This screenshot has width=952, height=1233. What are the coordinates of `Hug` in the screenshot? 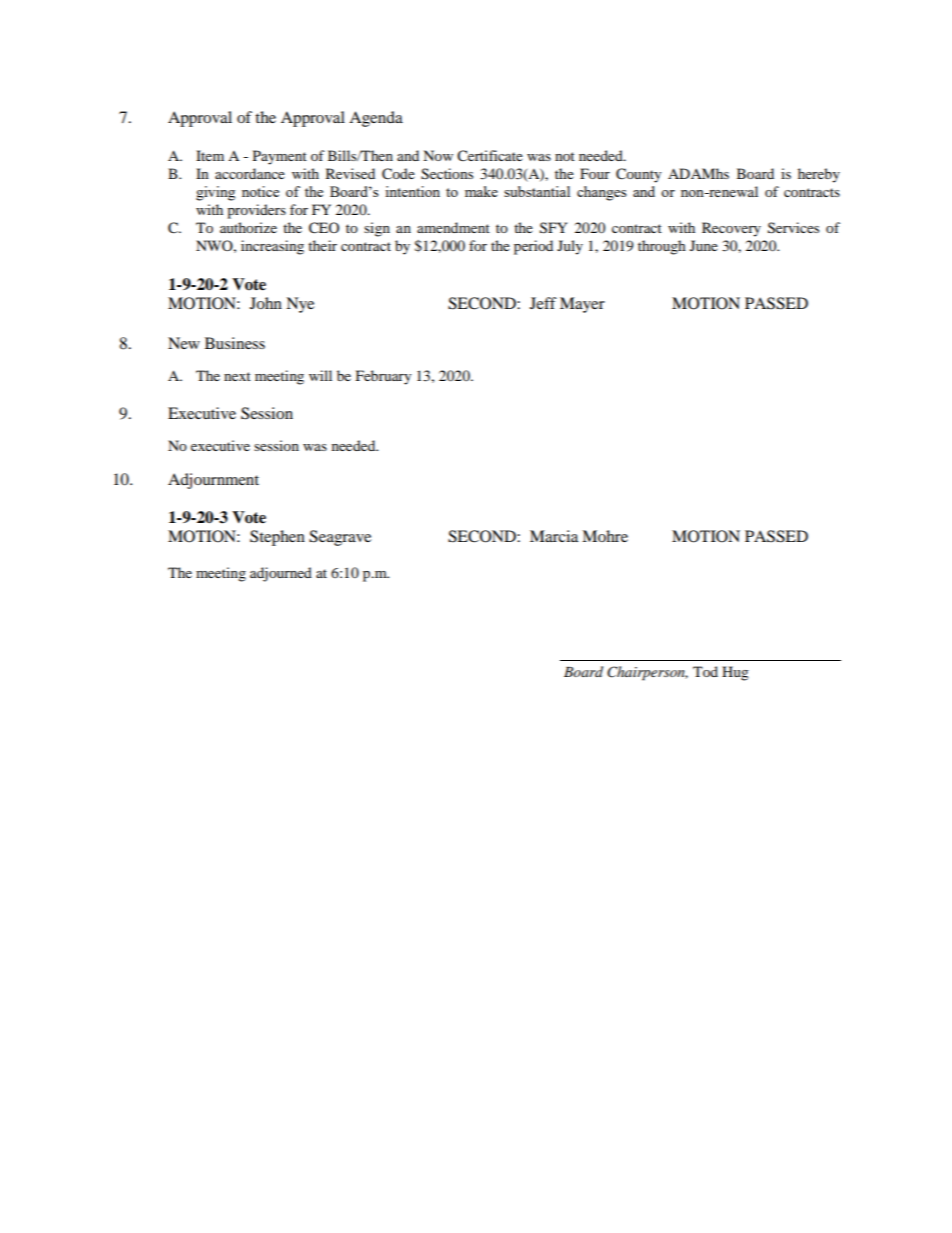 It's located at (735, 673).
